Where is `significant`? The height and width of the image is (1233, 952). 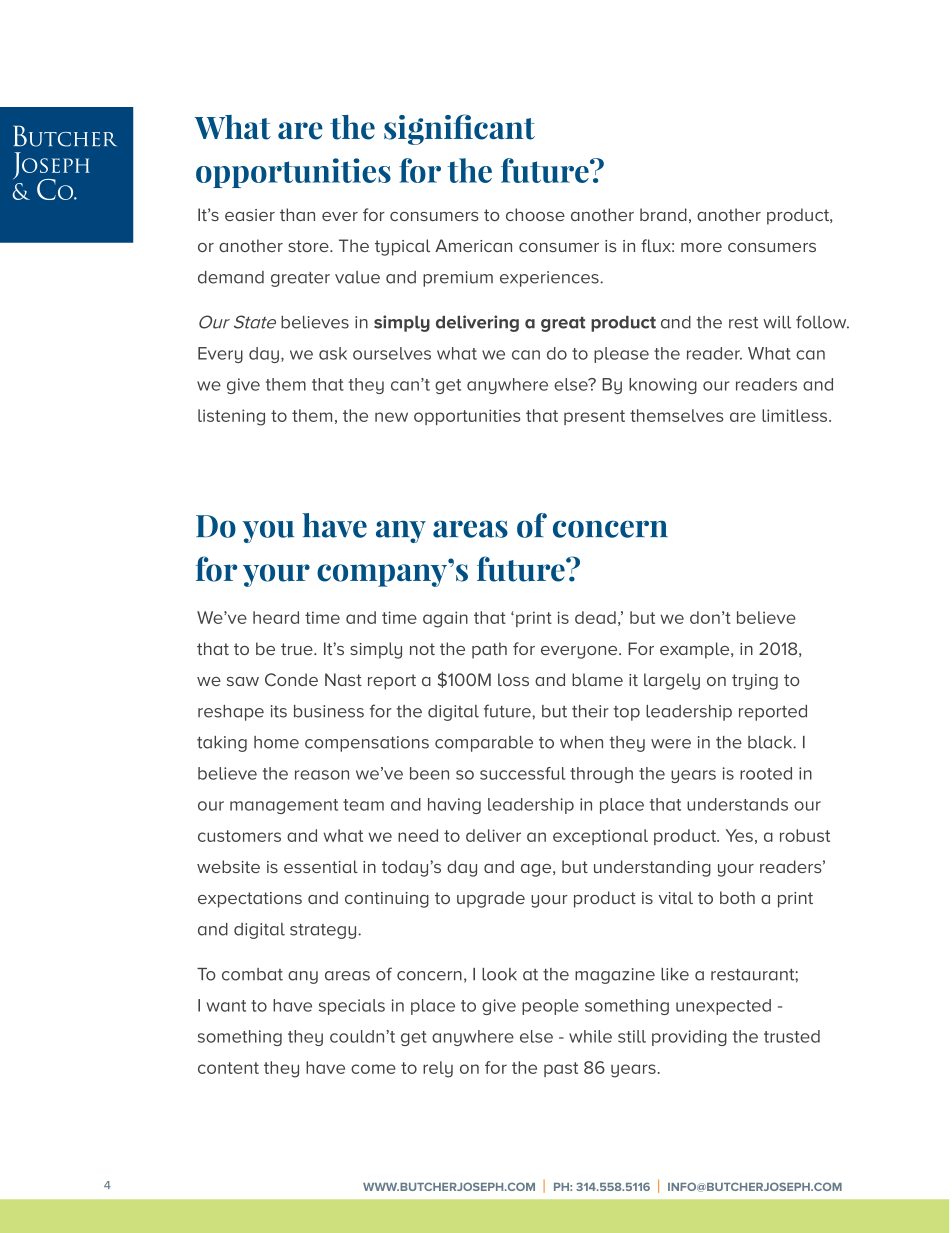 significant is located at coordinates (459, 129).
